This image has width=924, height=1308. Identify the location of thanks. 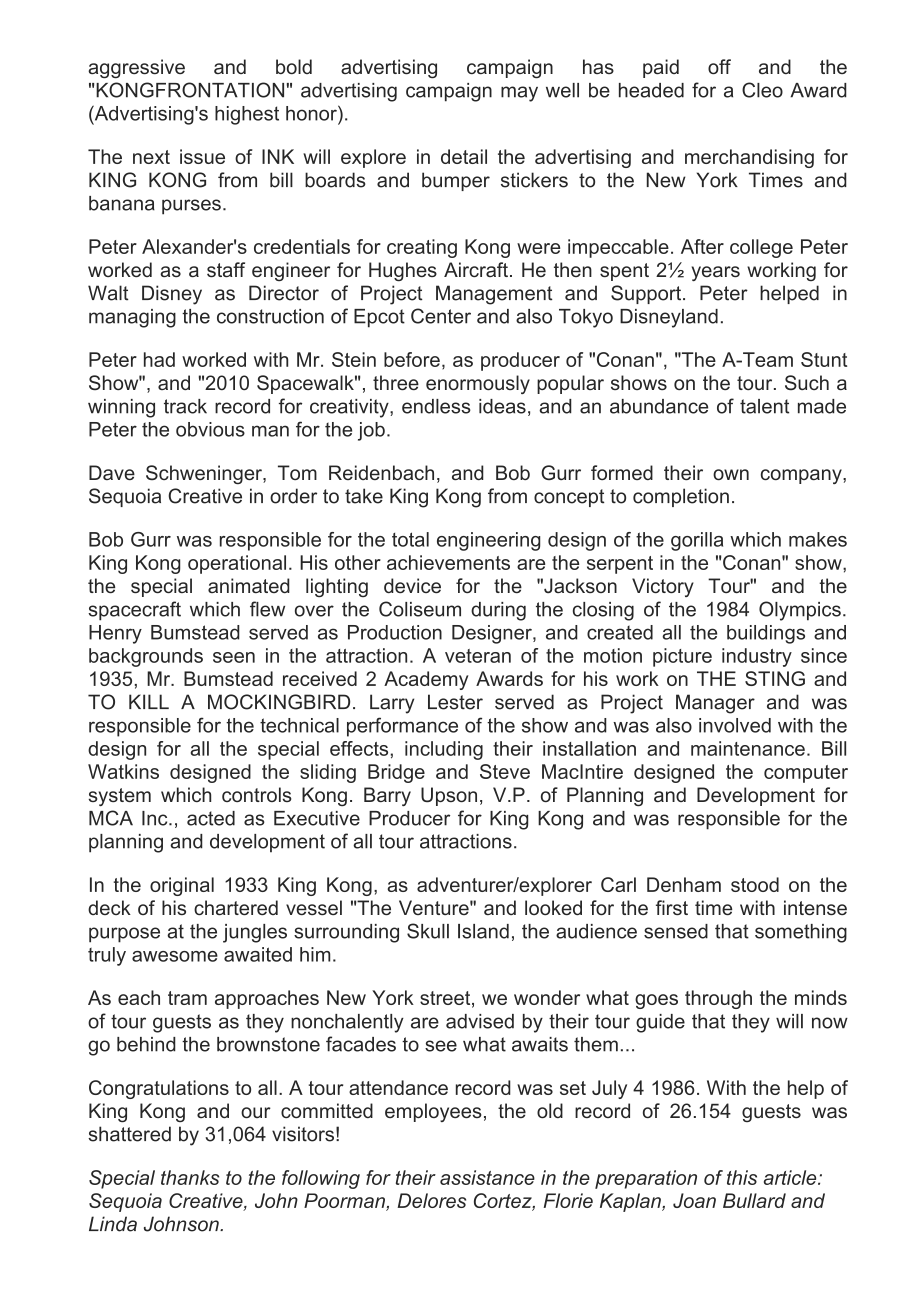
(190, 1177).
